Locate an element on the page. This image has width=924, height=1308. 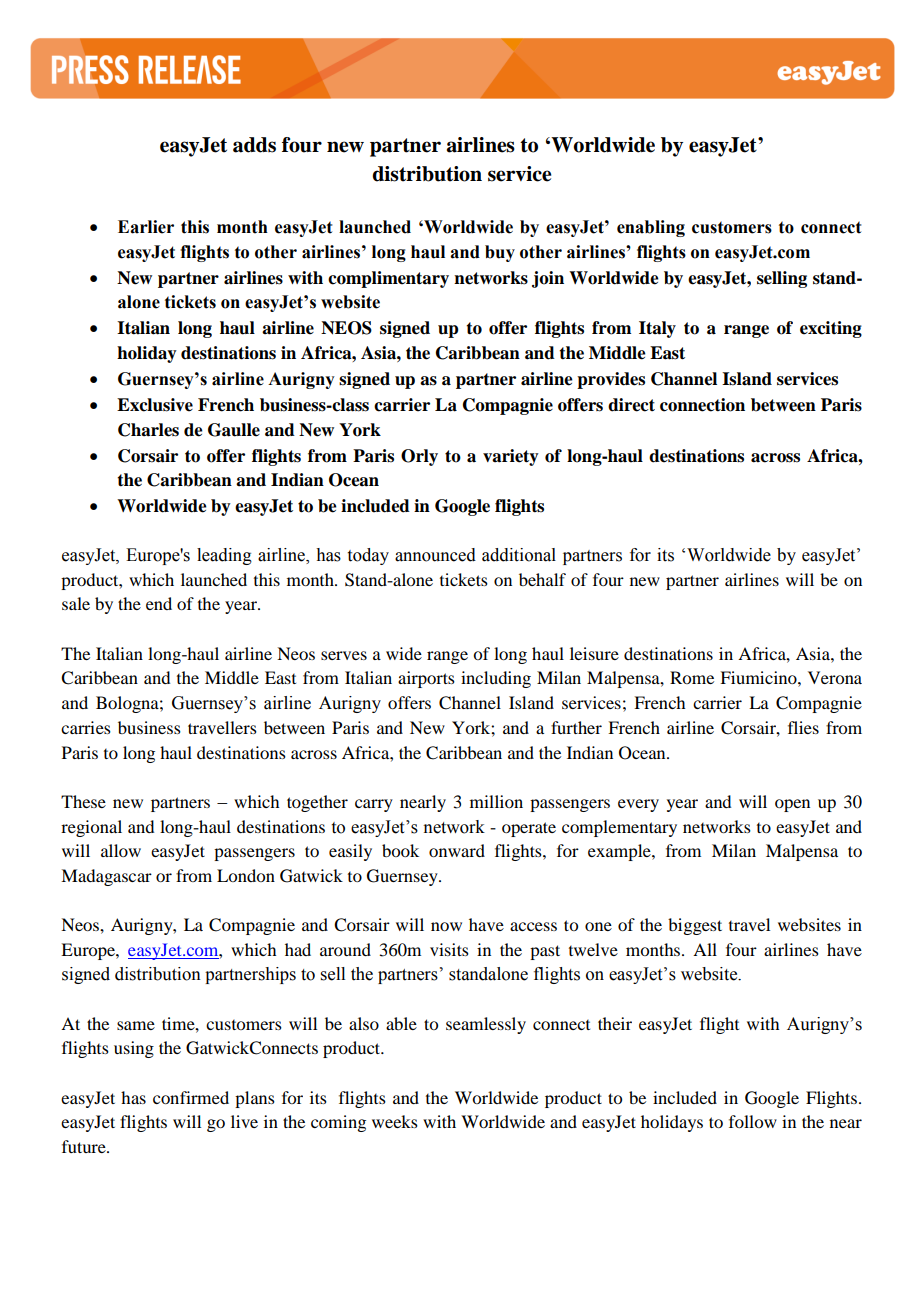
enabling is located at coordinates (651, 228).
